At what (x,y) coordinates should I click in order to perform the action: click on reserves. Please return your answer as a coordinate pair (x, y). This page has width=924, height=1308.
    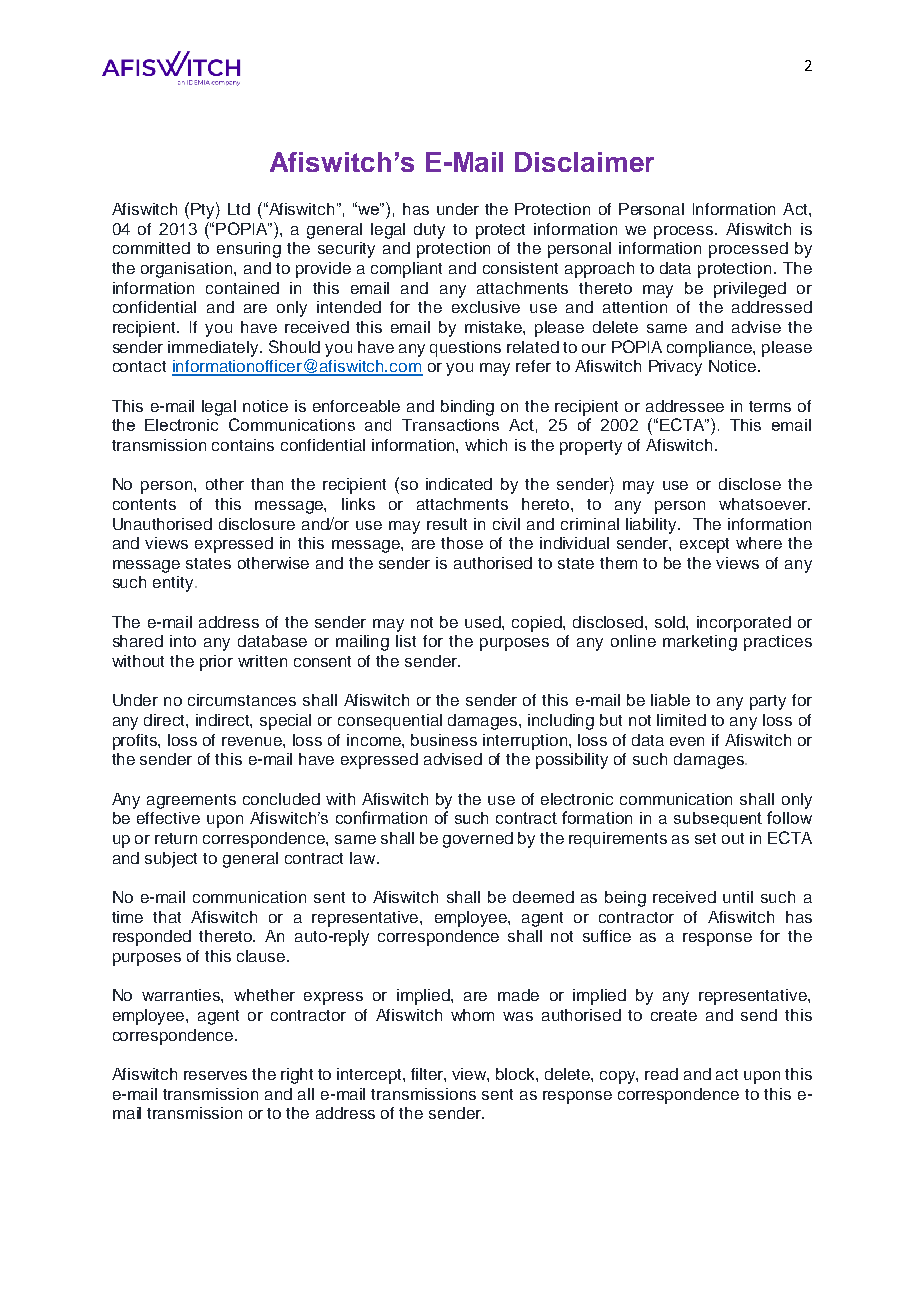
    Looking at the image, I should click on (215, 1075).
